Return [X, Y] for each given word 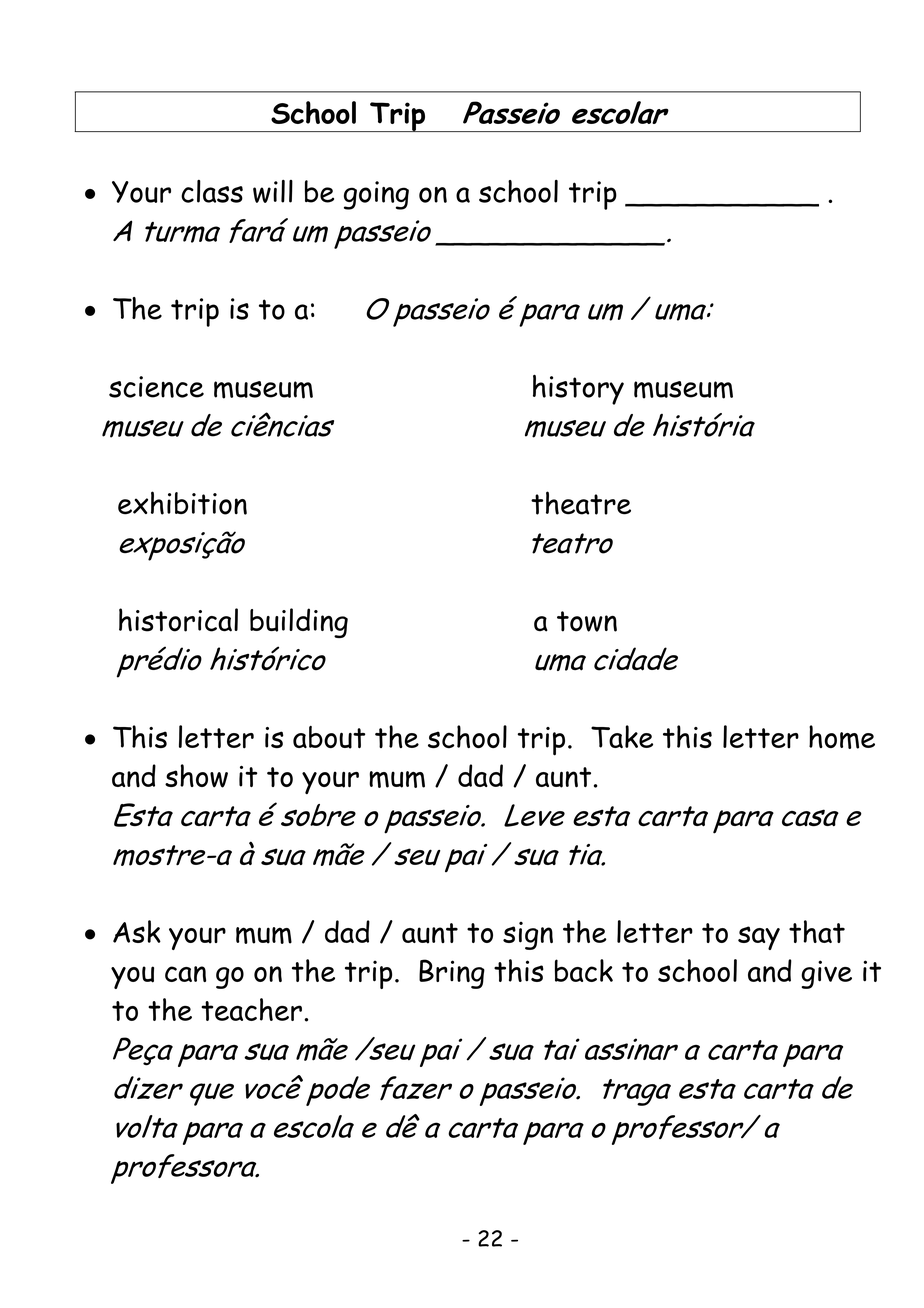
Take [622, 736]
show [196, 776]
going [376, 195]
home [842, 737]
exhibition [182, 503]
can [185, 974]
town [587, 621]
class [212, 191]
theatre [581, 503]
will [273, 191]
